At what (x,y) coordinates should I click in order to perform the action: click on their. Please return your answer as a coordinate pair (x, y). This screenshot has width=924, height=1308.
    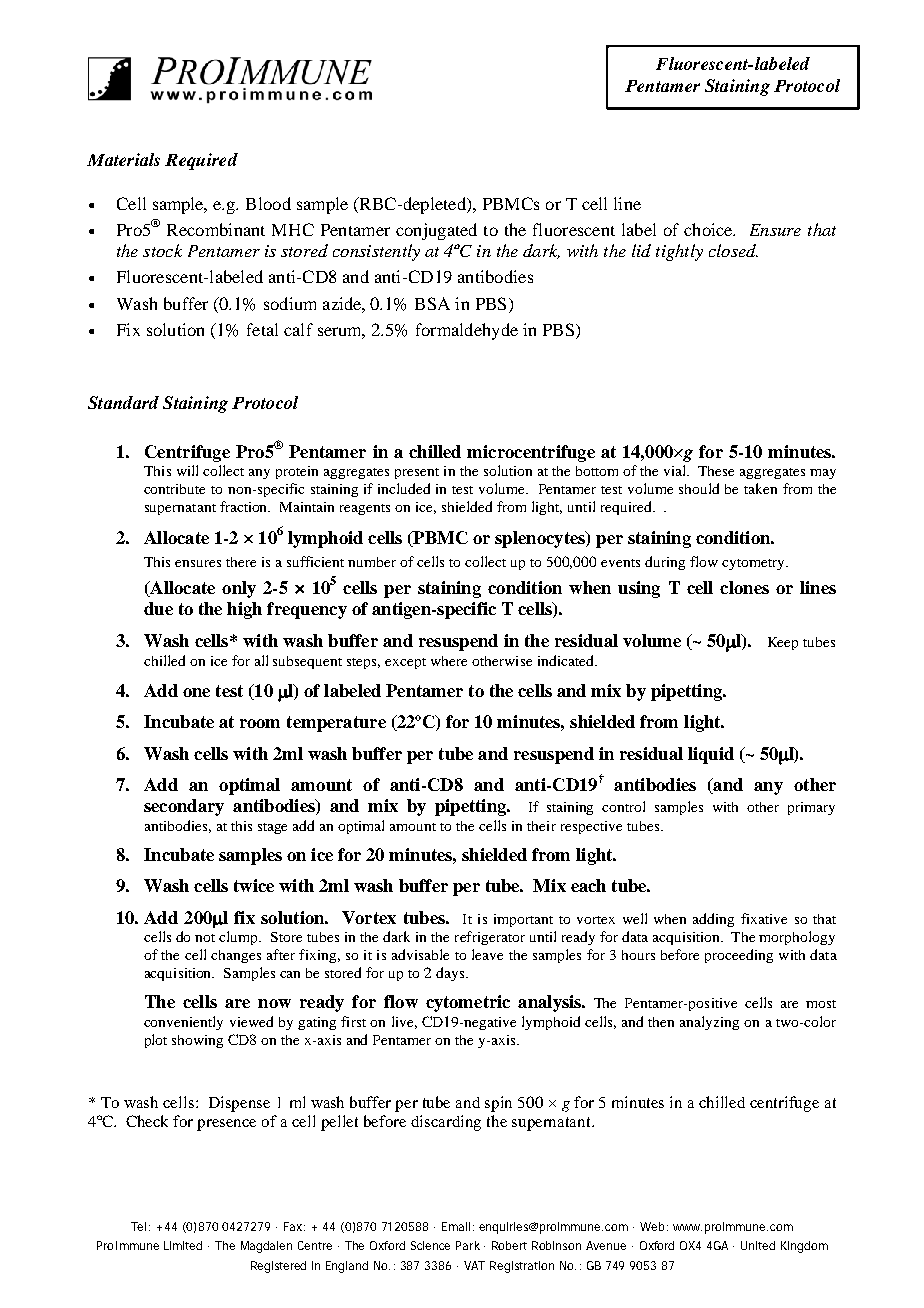
    Looking at the image, I should click on (541, 826).
